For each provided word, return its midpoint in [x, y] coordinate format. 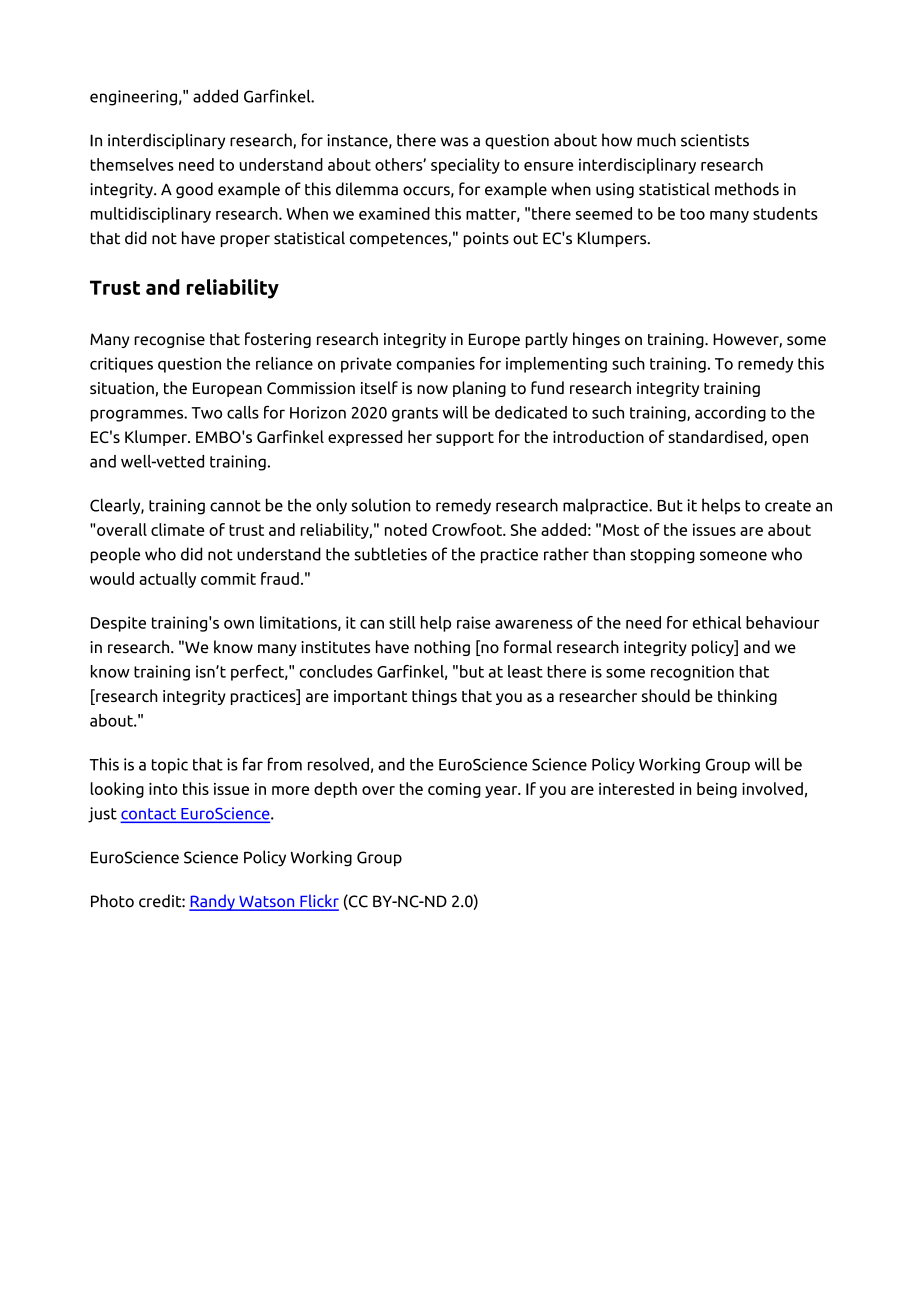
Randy [213, 902]
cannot [235, 506]
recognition [692, 673]
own [239, 624]
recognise [169, 340]
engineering [133, 98]
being [717, 790]
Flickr [318, 902]
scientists [715, 140]
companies [435, 365]
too [692, 214]
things [434, 697]
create [788, 506]
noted [406, 529]
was [454, 142]
